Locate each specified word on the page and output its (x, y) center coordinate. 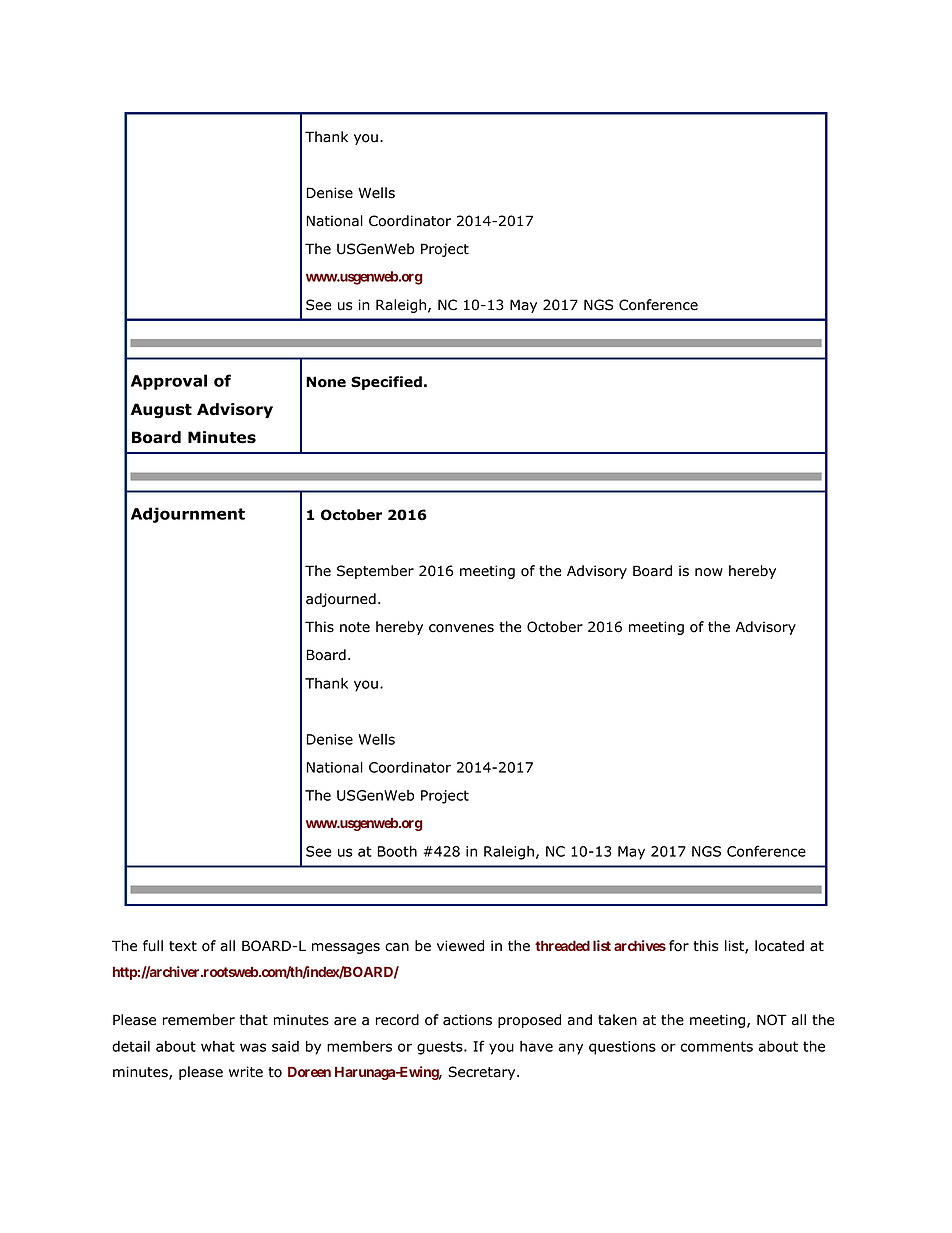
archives (640, 945)
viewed (460, 946)
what (218, 1046)
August (161, 411)
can (397, 947)
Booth (397, 851)
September (375, 572)
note (355, 627)
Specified (386, 383)
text (183, 946)
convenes (461, 628)
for (679, 946)
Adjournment (188, 515)
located (779, 946)
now (709, 572)
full (153, 946)
